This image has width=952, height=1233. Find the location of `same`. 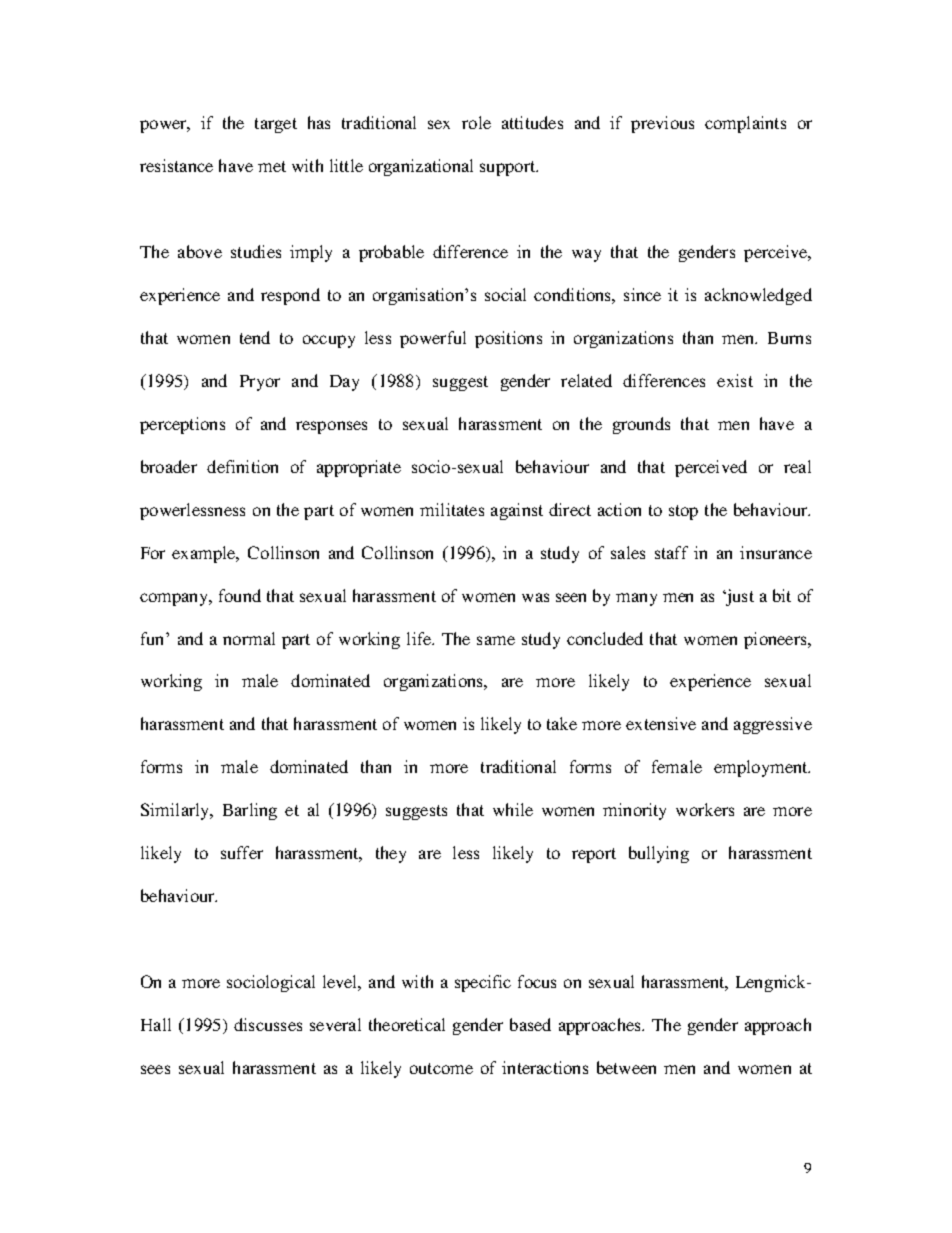

same is located at coordinates (496, 640).
